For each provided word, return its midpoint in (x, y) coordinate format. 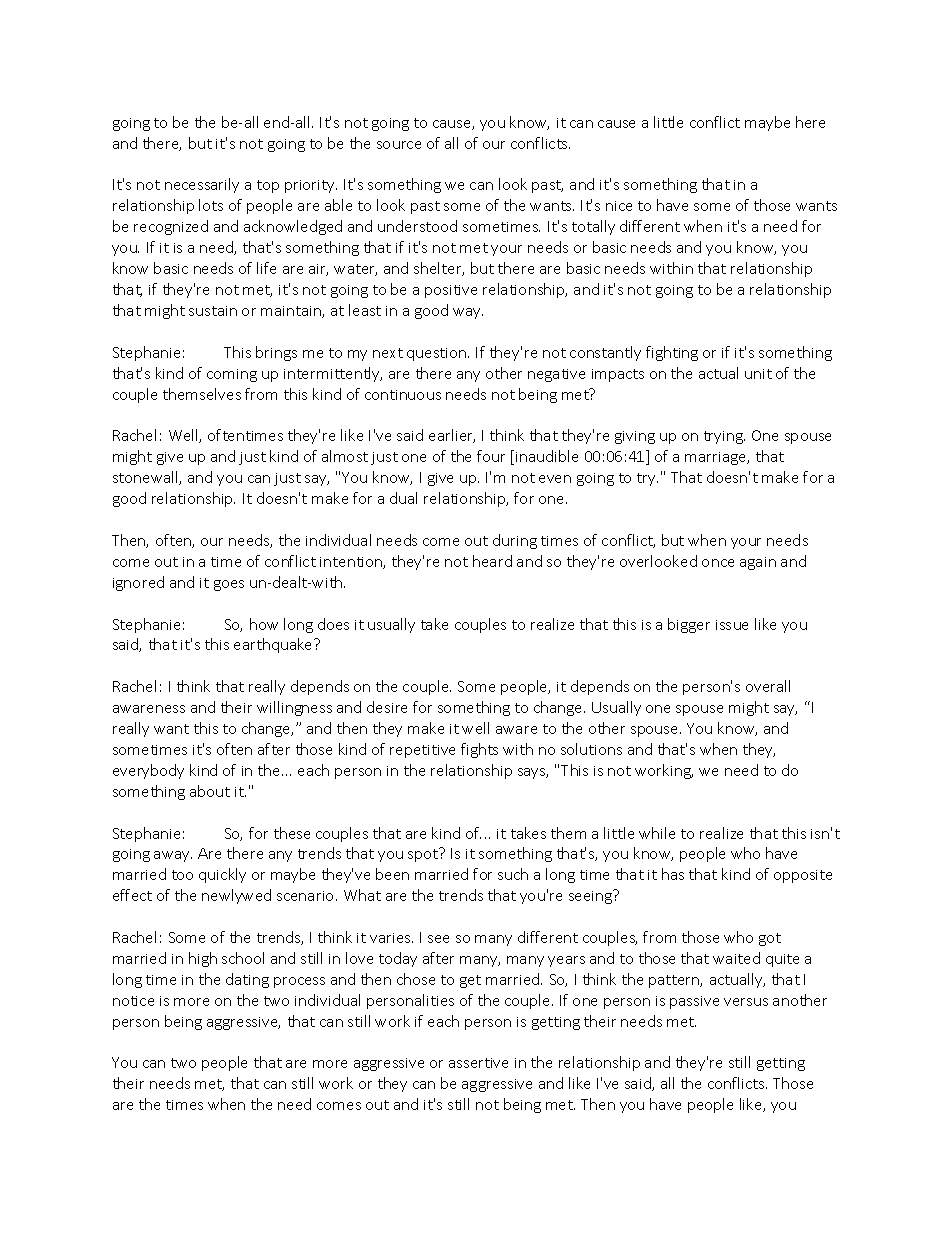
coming (232, 375)
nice (619, 206)
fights (479, 750)
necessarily (202, 185)
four (491, 456)
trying (724, 437)
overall (768, 686)
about (210, 791)
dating (247, 980)
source (399, 145)
